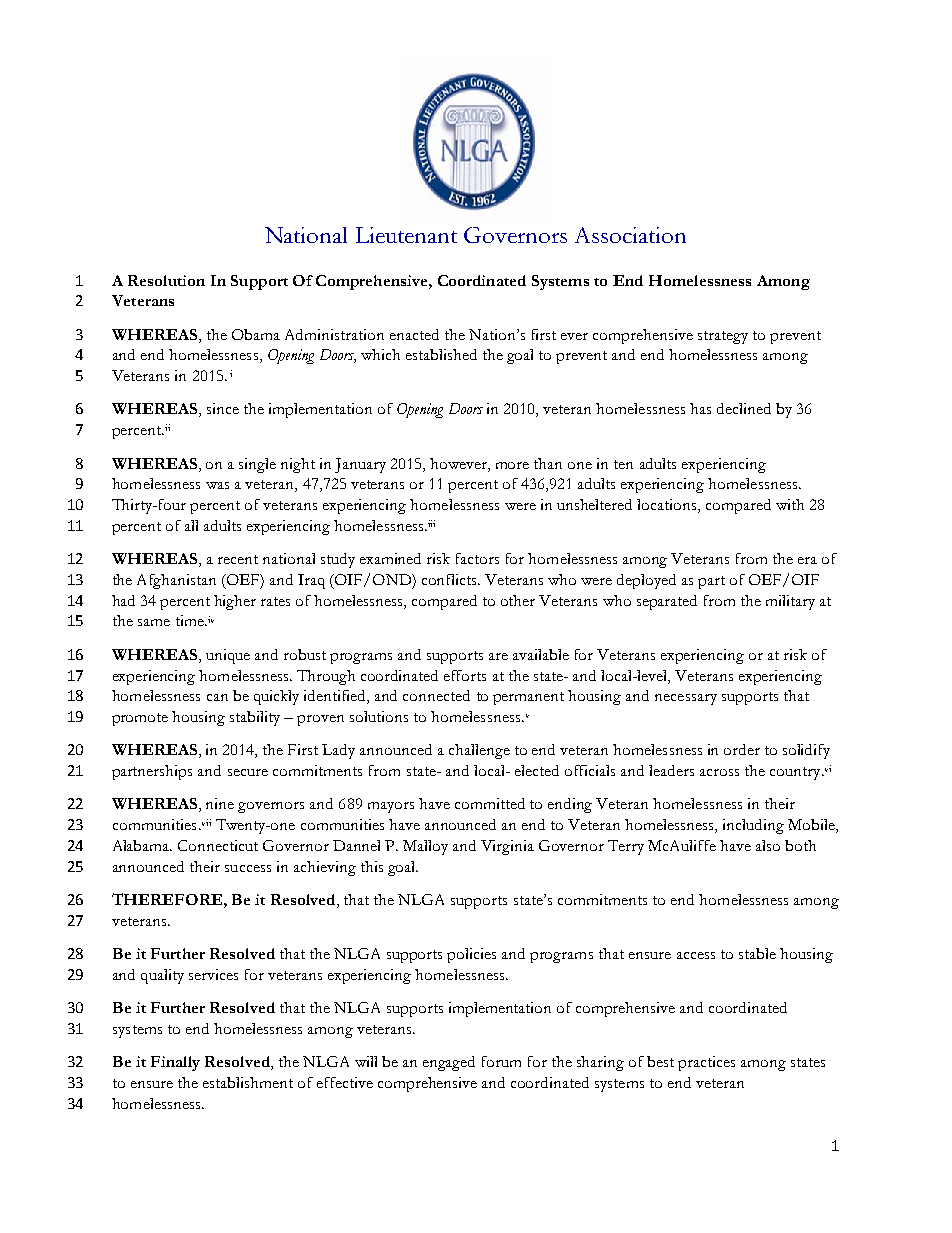  What do you see at coordinates (630, 235) in the page?
I see `Association` at bounding box center [630, 235].
